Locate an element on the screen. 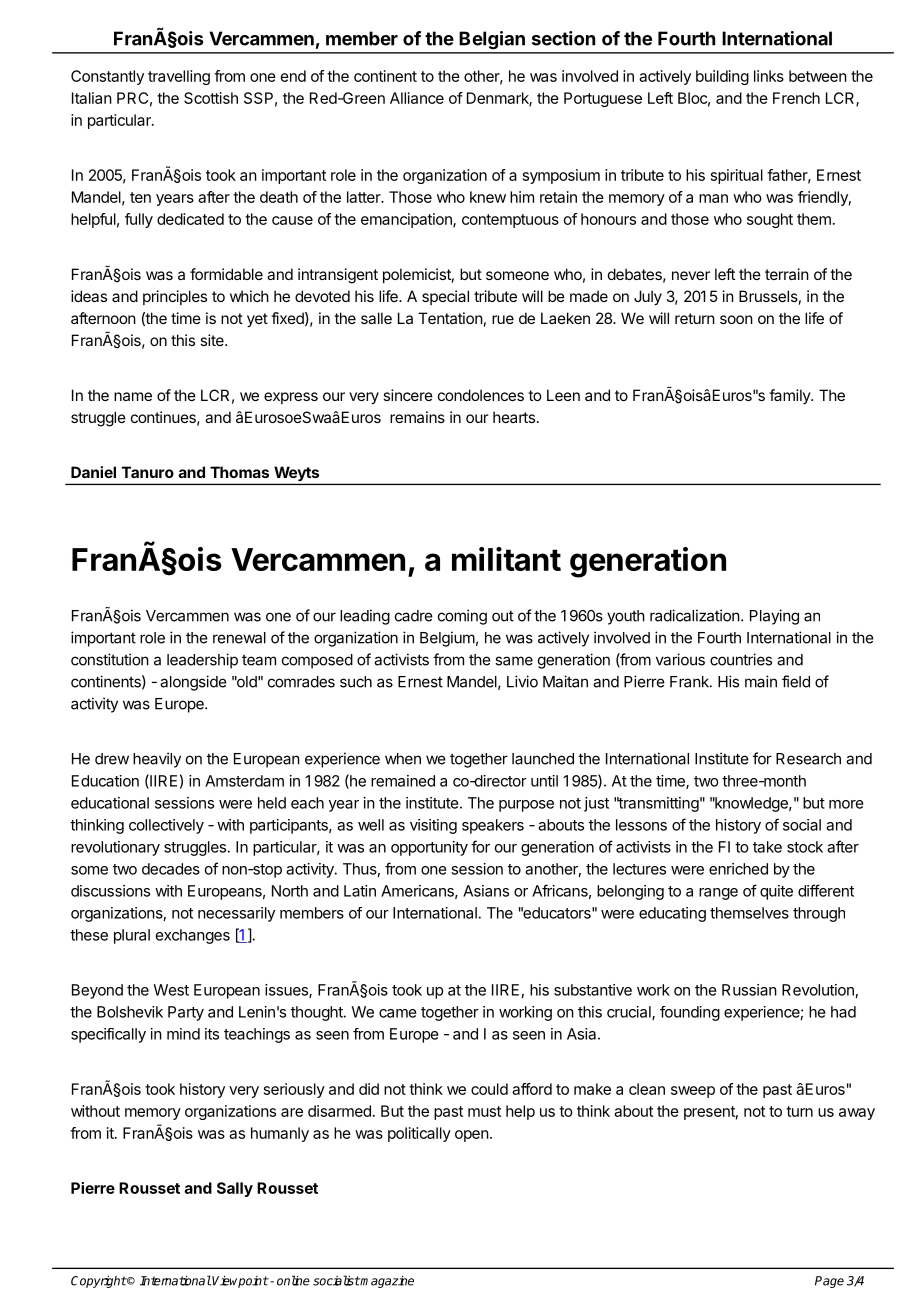  Russian is located at coordinates (749, 990).
